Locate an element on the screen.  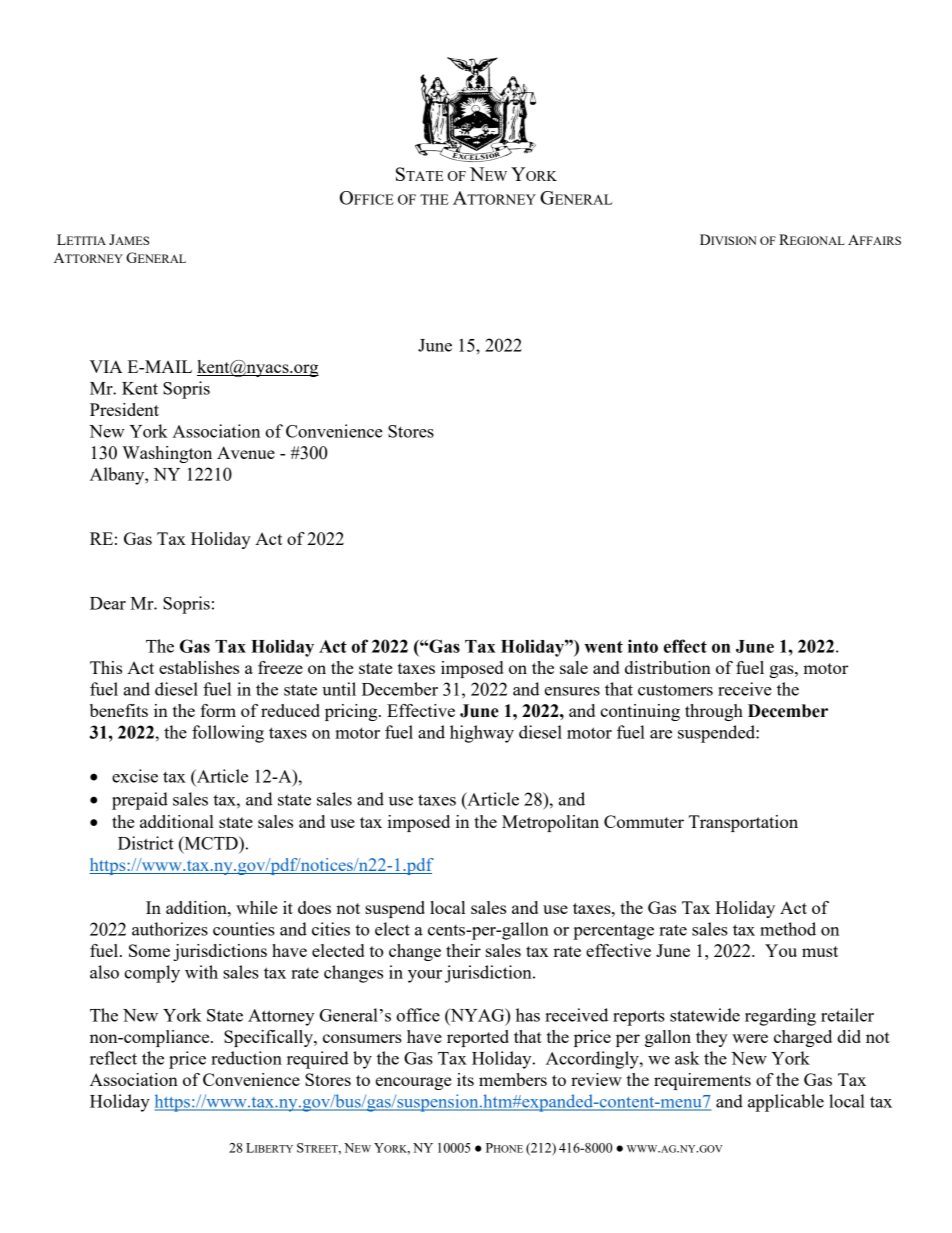
reduction is located at coordinates (246, 1058).
